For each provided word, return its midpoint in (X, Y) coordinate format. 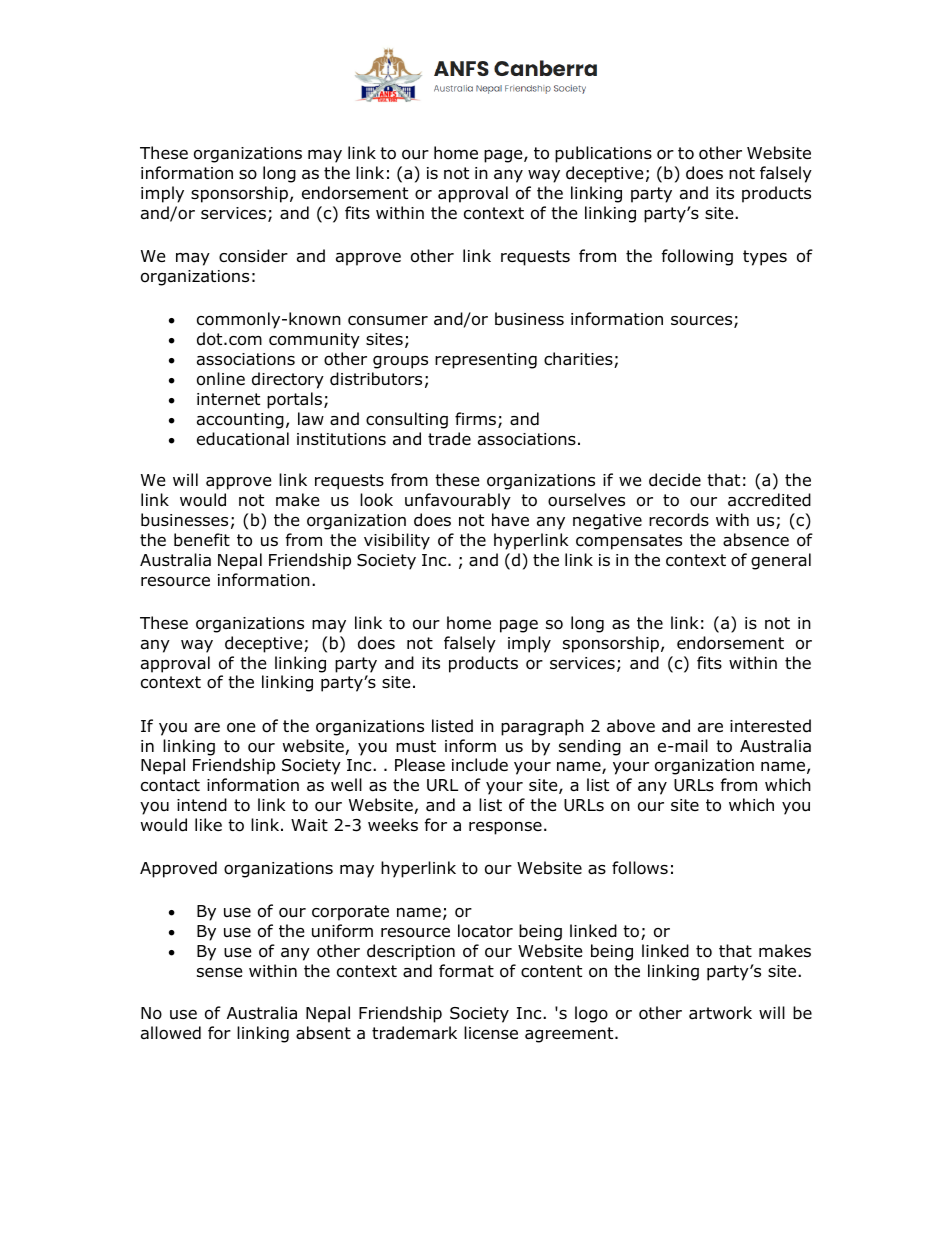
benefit (202, 540)
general (781, 561)
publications (603, 154)
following (697, 257)
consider (253, 256)
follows (640, 868)
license (491, 1032)
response (505, 828)
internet (228, 399)
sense (219, 972)
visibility (397, 541)
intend (202, 805)
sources (703, 321)
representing (486, 361)
